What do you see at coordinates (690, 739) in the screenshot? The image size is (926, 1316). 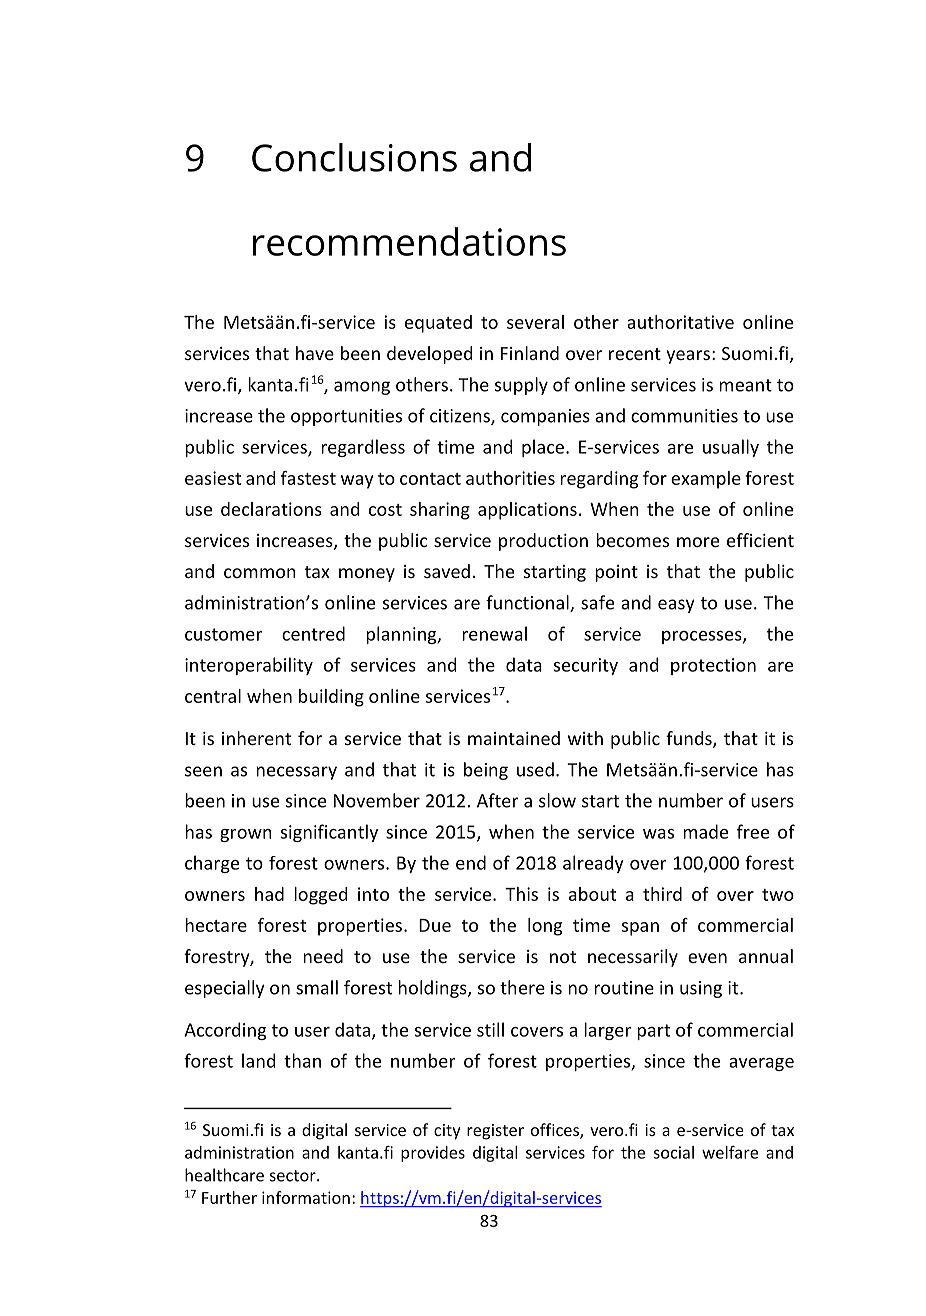 I see `funds` at bounding box center [690, 739].
